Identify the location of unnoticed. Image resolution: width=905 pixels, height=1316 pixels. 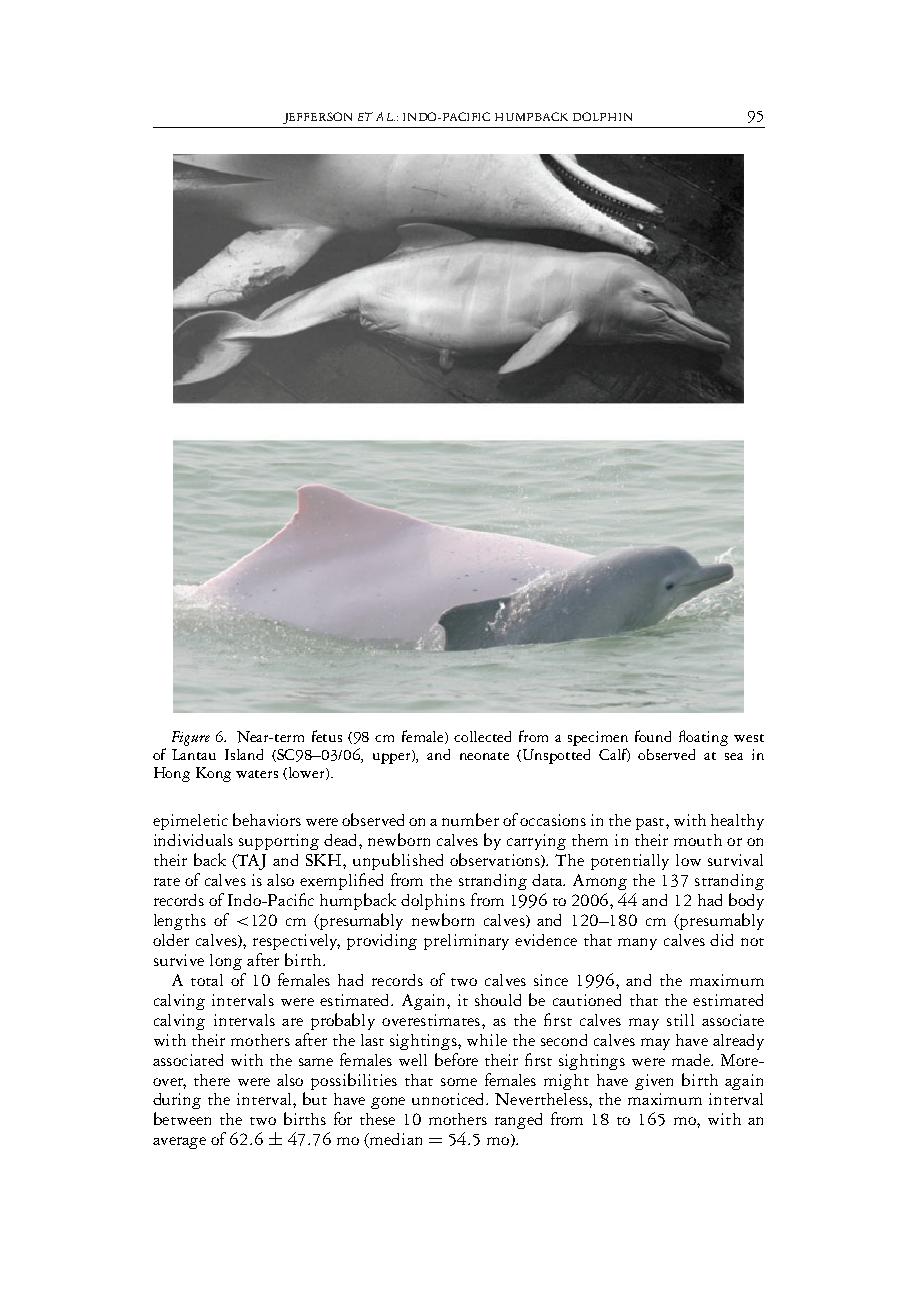
(449, 1099).
